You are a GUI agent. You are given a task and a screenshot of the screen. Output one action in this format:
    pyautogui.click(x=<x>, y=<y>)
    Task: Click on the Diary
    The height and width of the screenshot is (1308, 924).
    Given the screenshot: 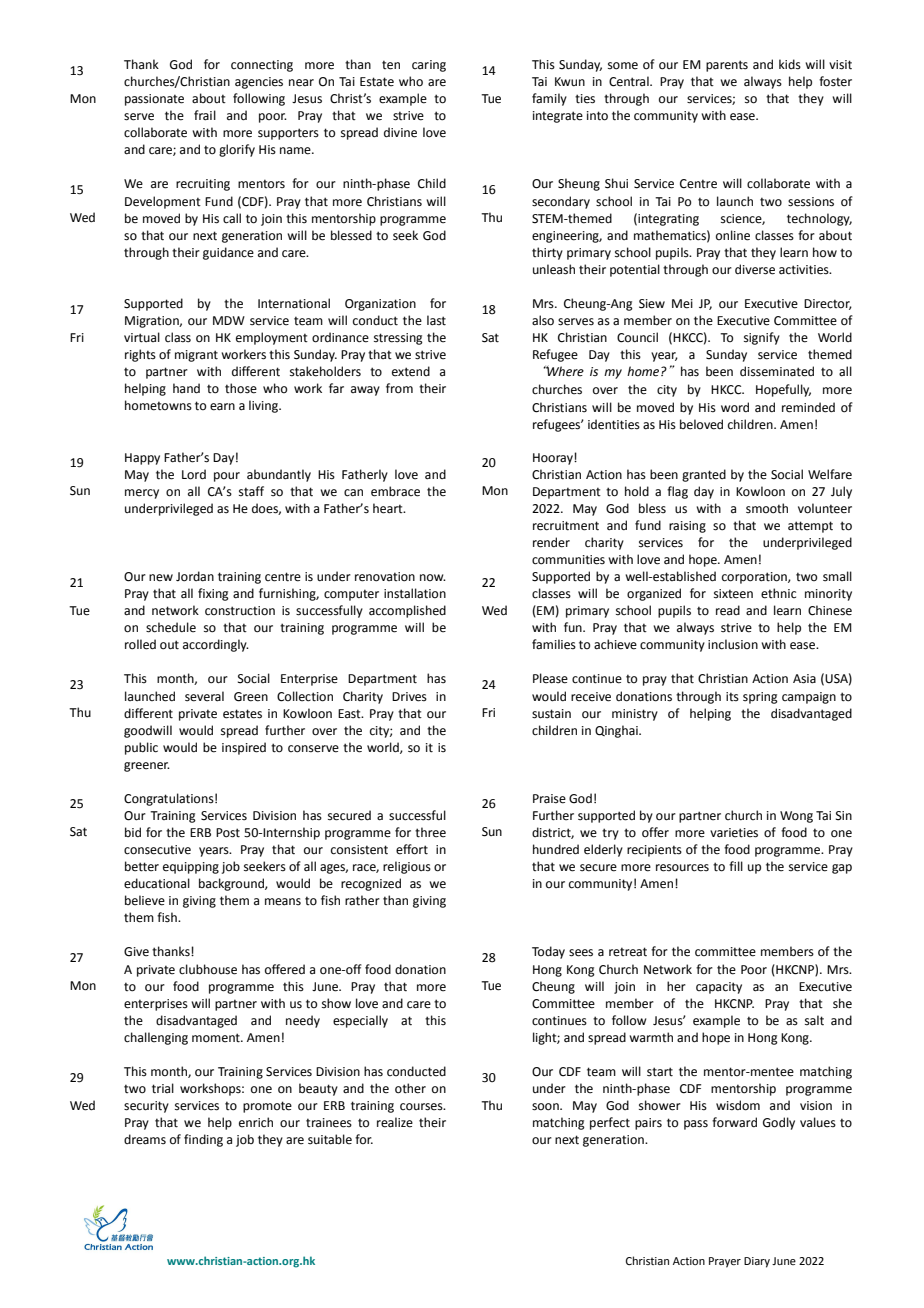 What is the action you would take?
    pyautogui.click(x=757, y=1262)
